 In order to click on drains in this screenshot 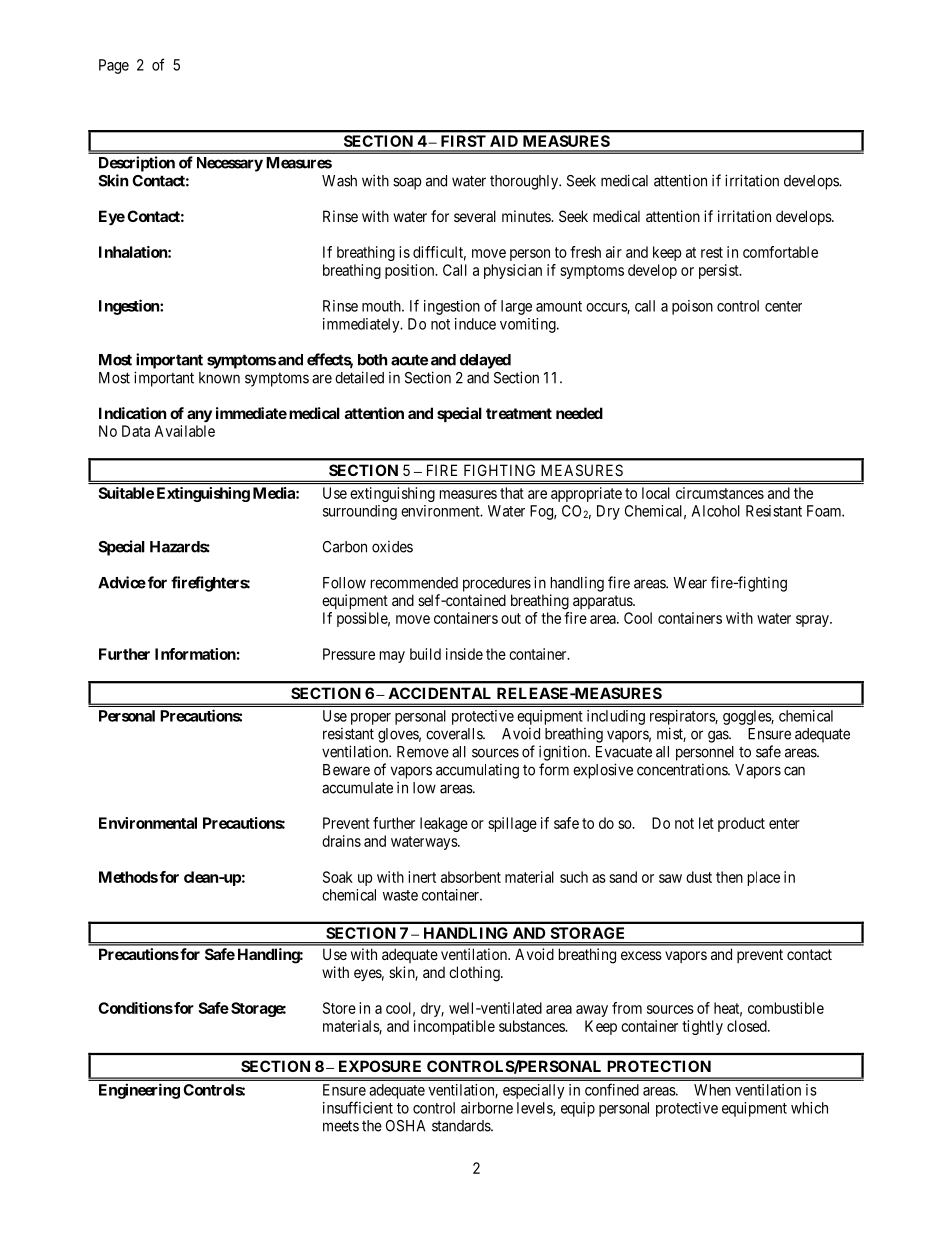, I will do `click(341, 841)`.
